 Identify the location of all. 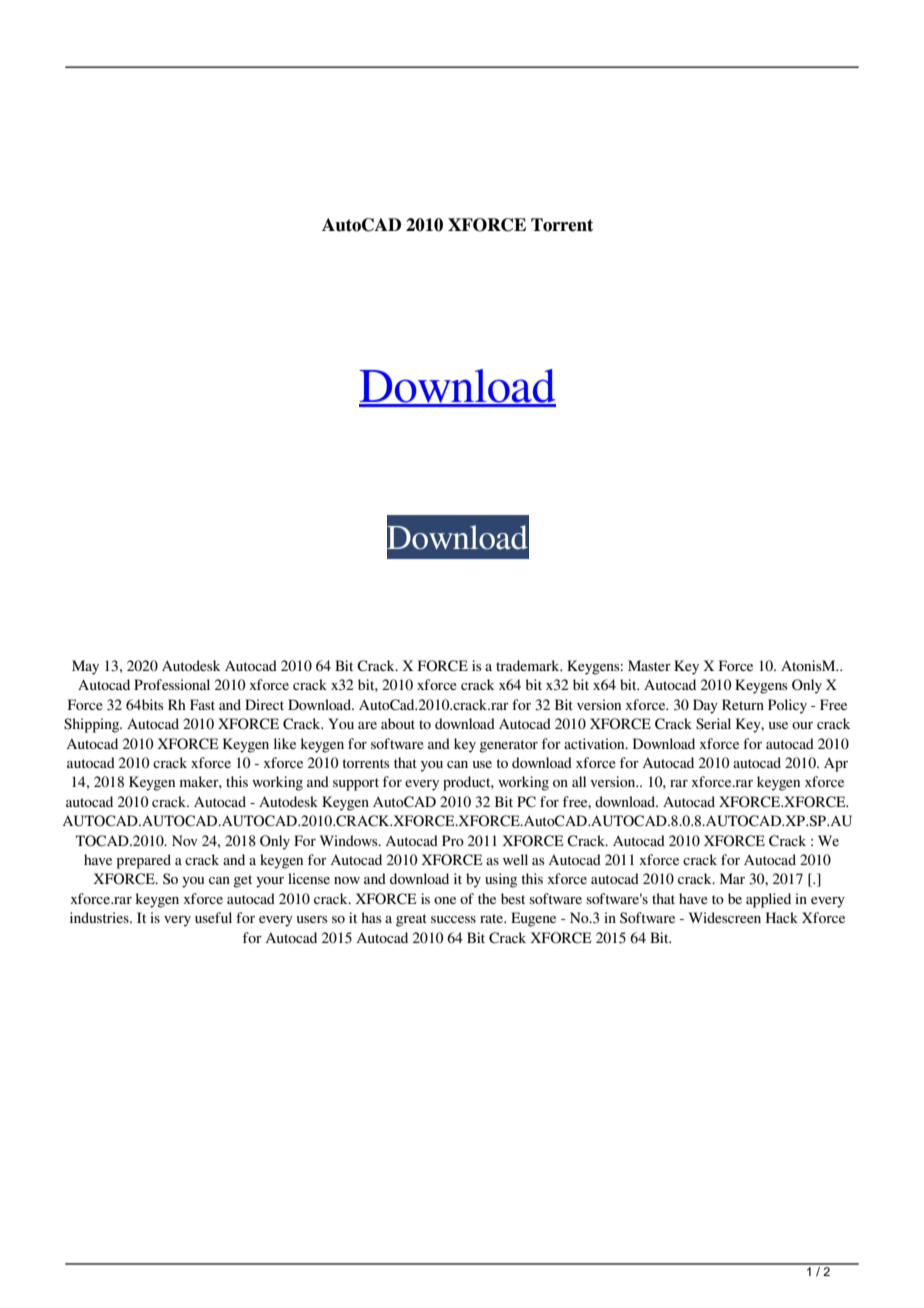
(579, 781).
